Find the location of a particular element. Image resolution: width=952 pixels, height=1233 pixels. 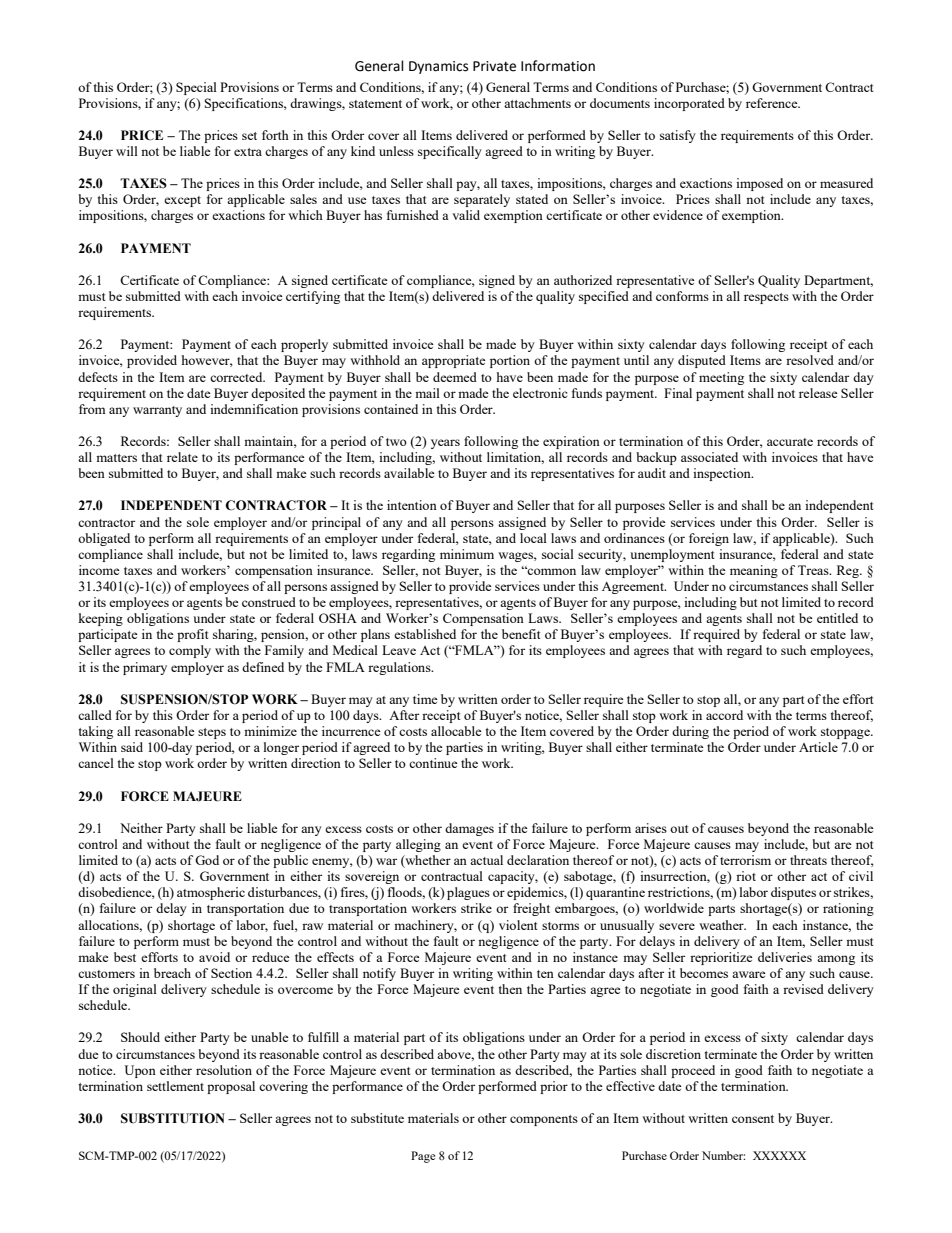

reference is located at coordinates (773, 103).
